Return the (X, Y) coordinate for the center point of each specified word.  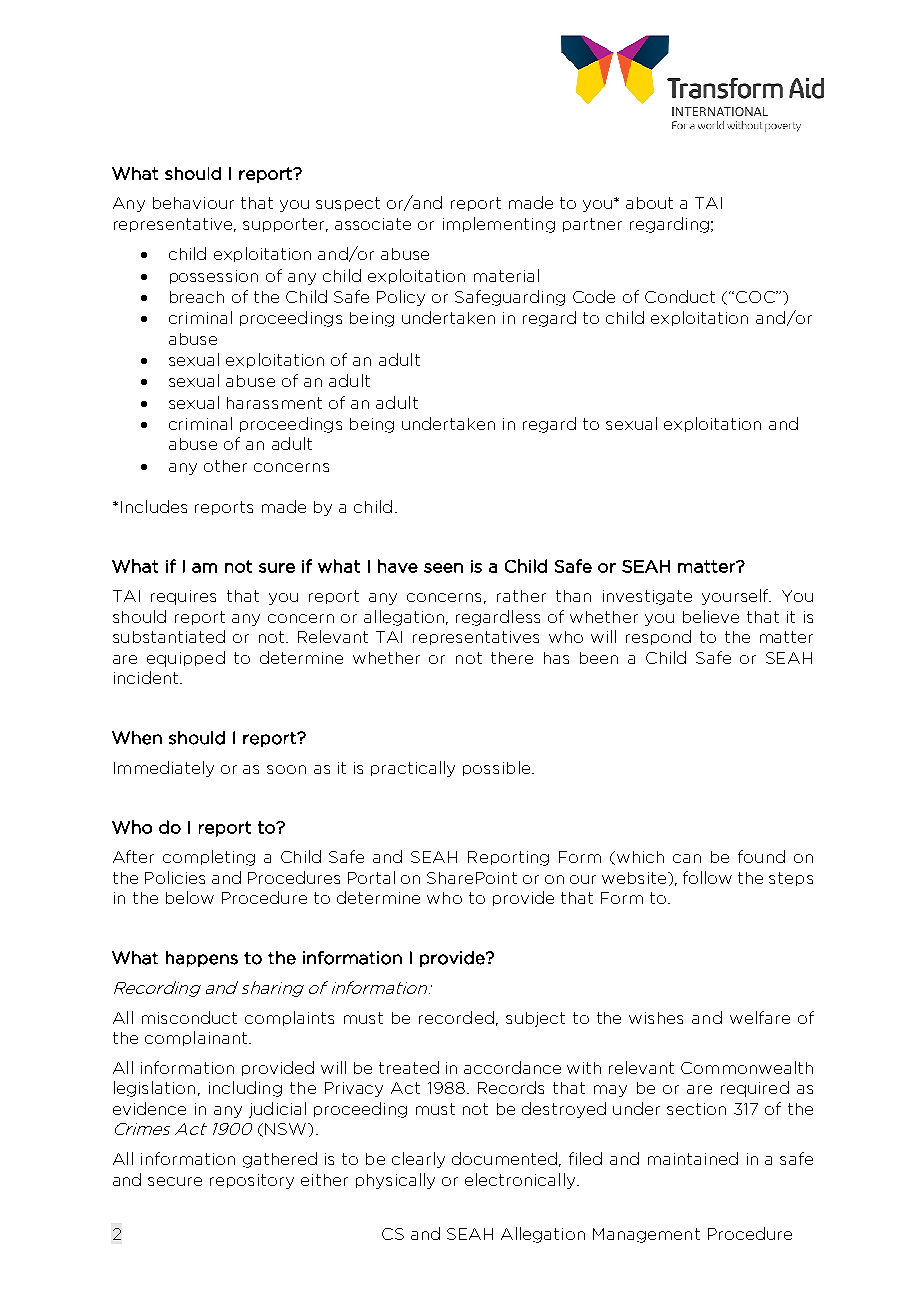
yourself (736, 597)
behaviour (193, 203)
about (649, 203)
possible (498, 768)
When (137, 738)
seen (443, 568)
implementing (499, 225)
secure (175, 1181)
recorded (456, 1017)
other (225, 466)
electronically (521, 1181)
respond (658, 637)
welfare (760, 1017)
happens (202, 959)
